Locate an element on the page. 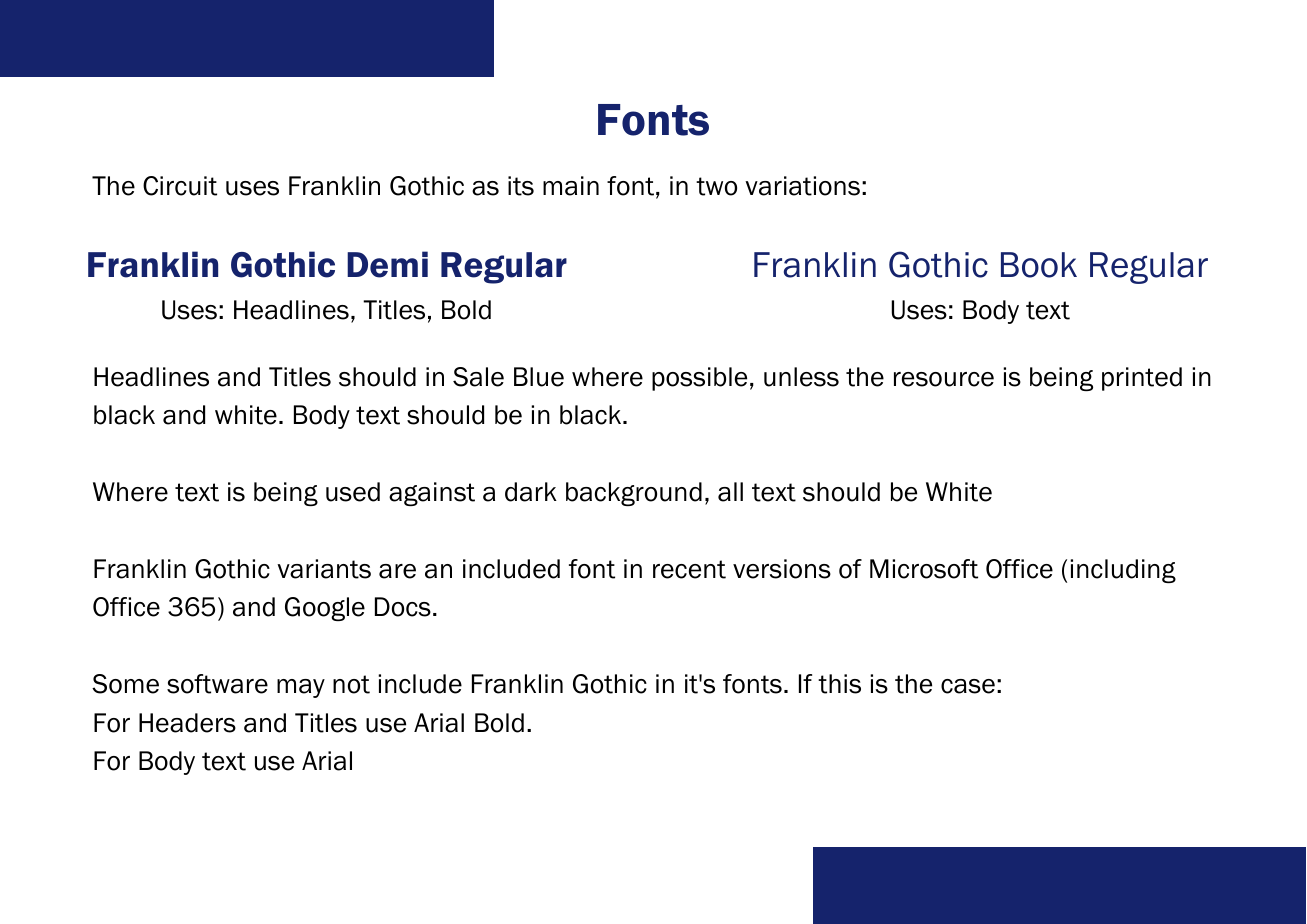 This image has width=1307, height=924. main is located at coordinates (571, 186).
